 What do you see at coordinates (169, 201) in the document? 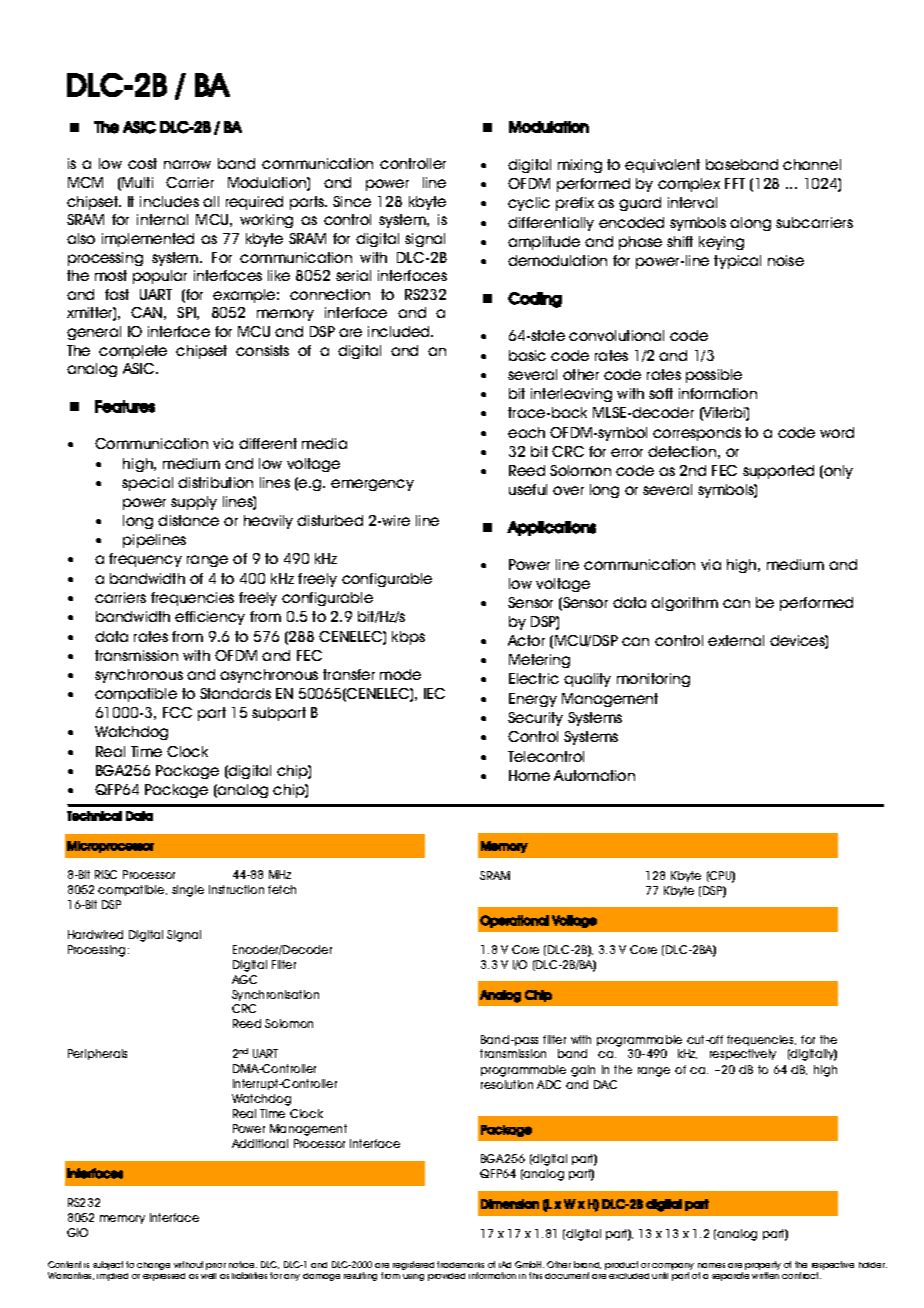
I see `includes` at bounding box center [169, 201].
